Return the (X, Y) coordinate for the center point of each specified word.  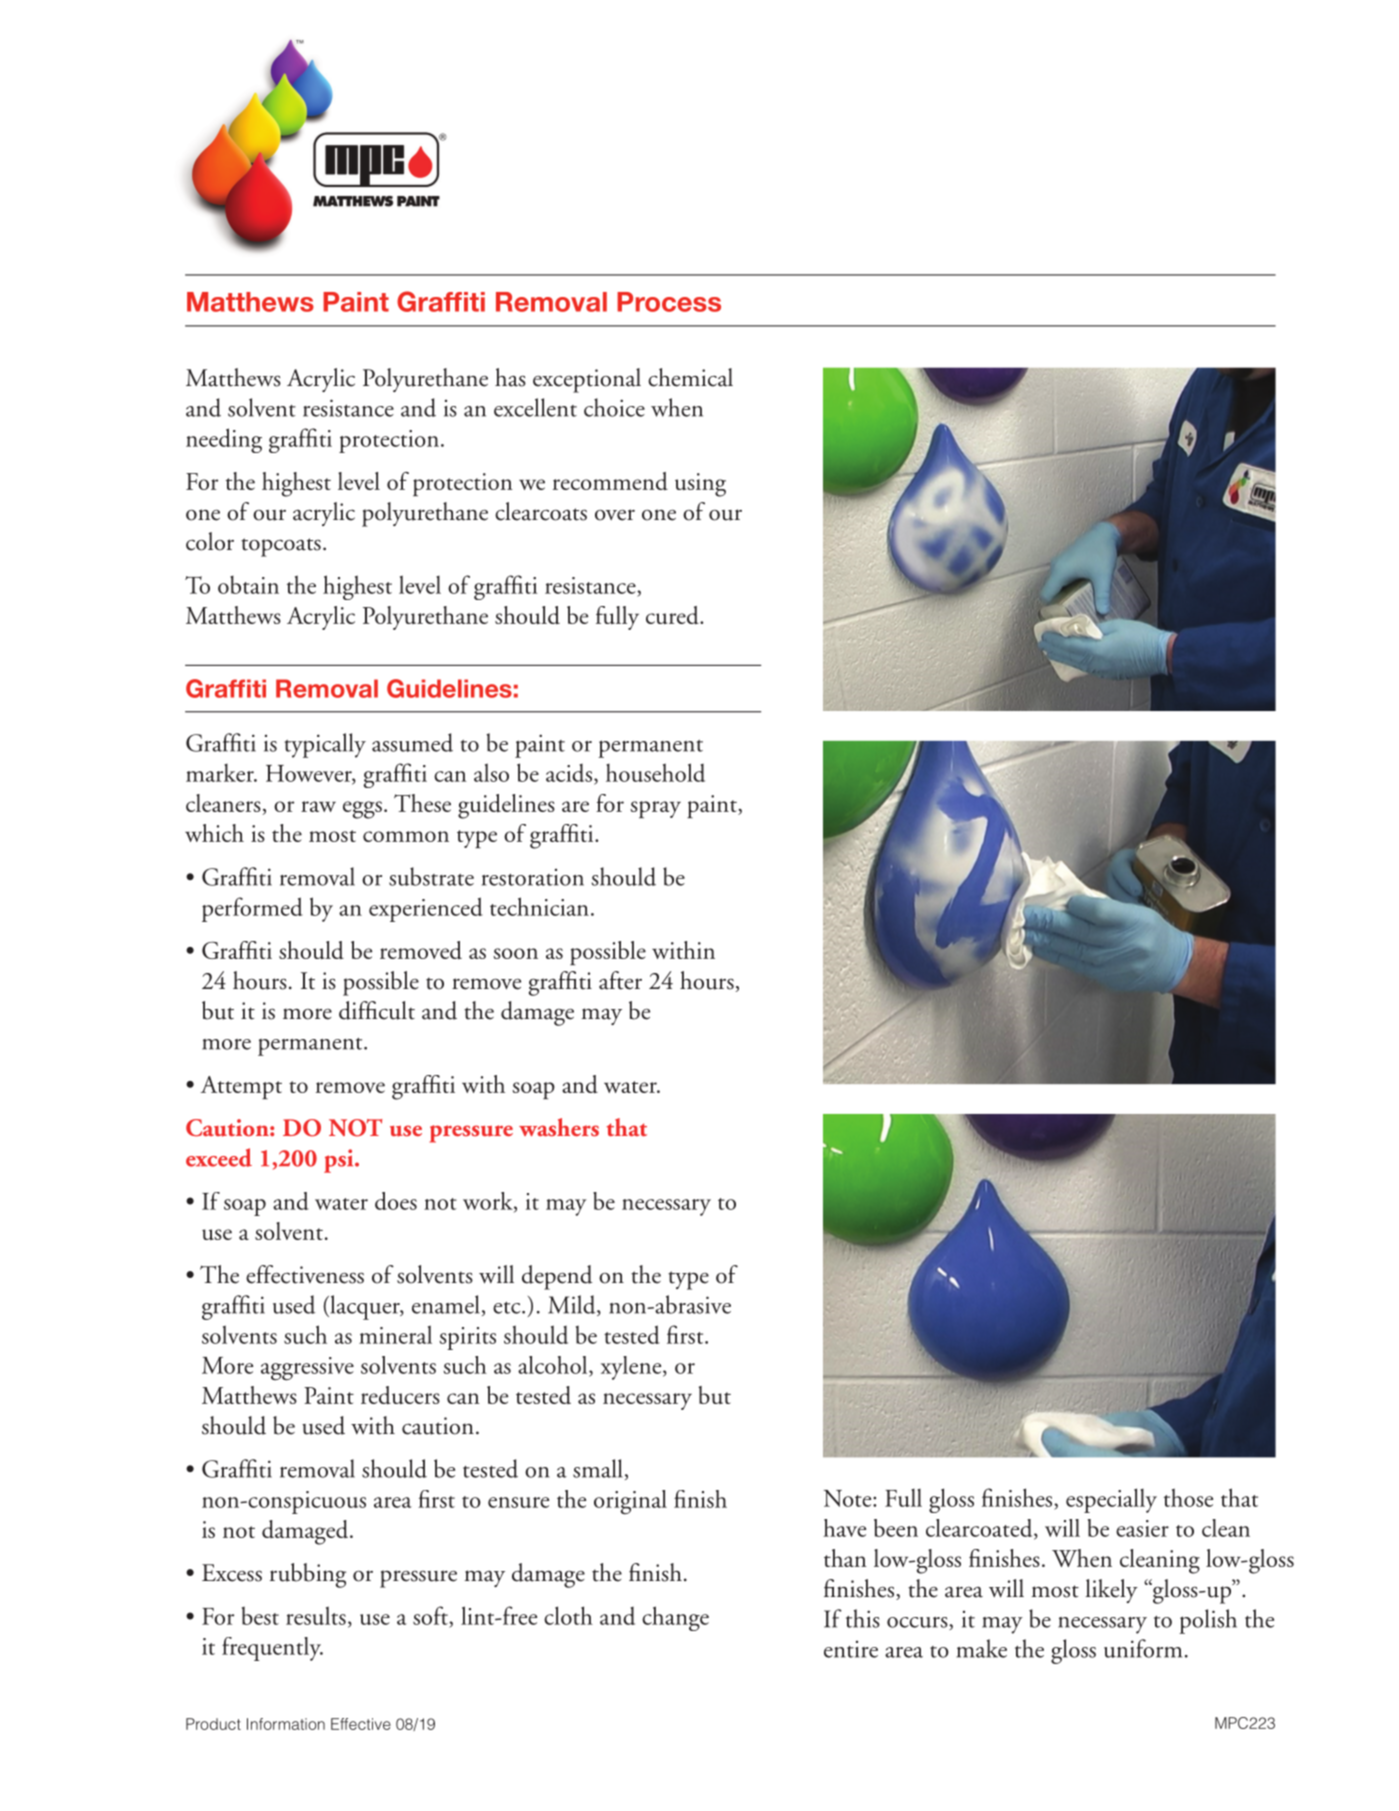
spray (655, 810)
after (620, 980)
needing (224, 440)
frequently (272, 1649)
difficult (377, 1010)
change (675, 1618)
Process (669, 302)
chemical (690, 377)
